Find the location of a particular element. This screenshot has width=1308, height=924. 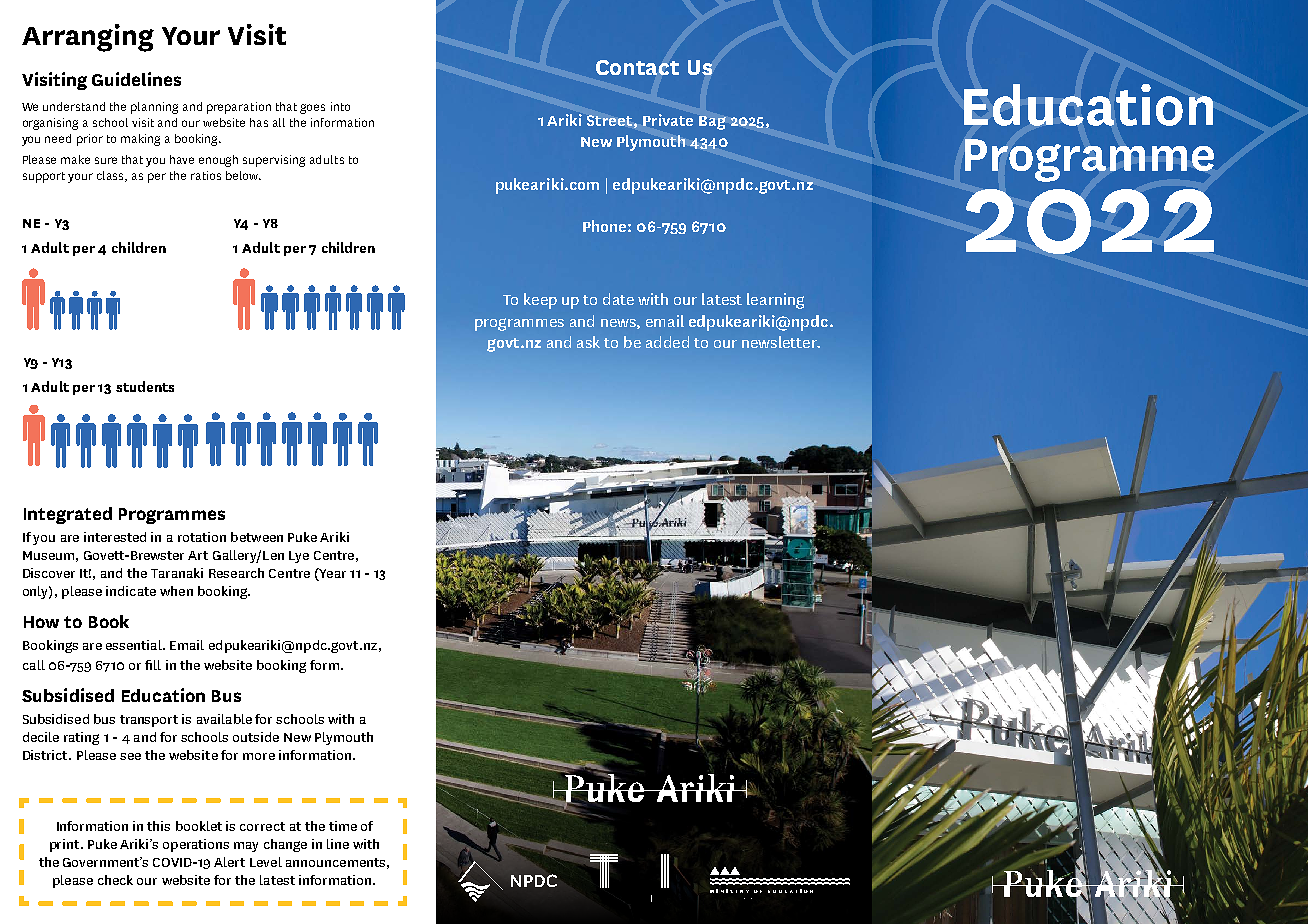

added is located at coordinates (667, 342).
